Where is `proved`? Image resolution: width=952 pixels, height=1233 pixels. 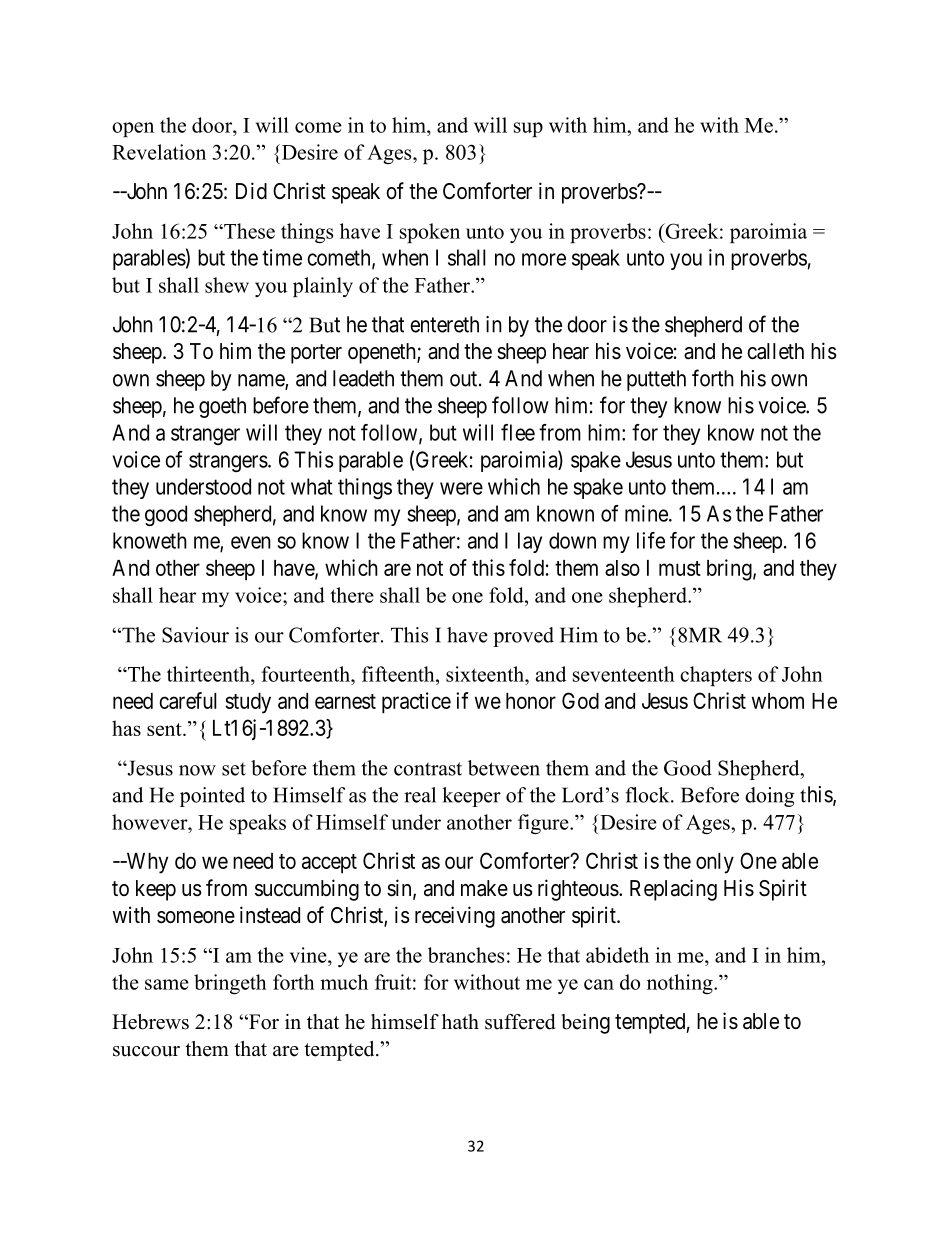 proved is located at coordinates (523, 637).
